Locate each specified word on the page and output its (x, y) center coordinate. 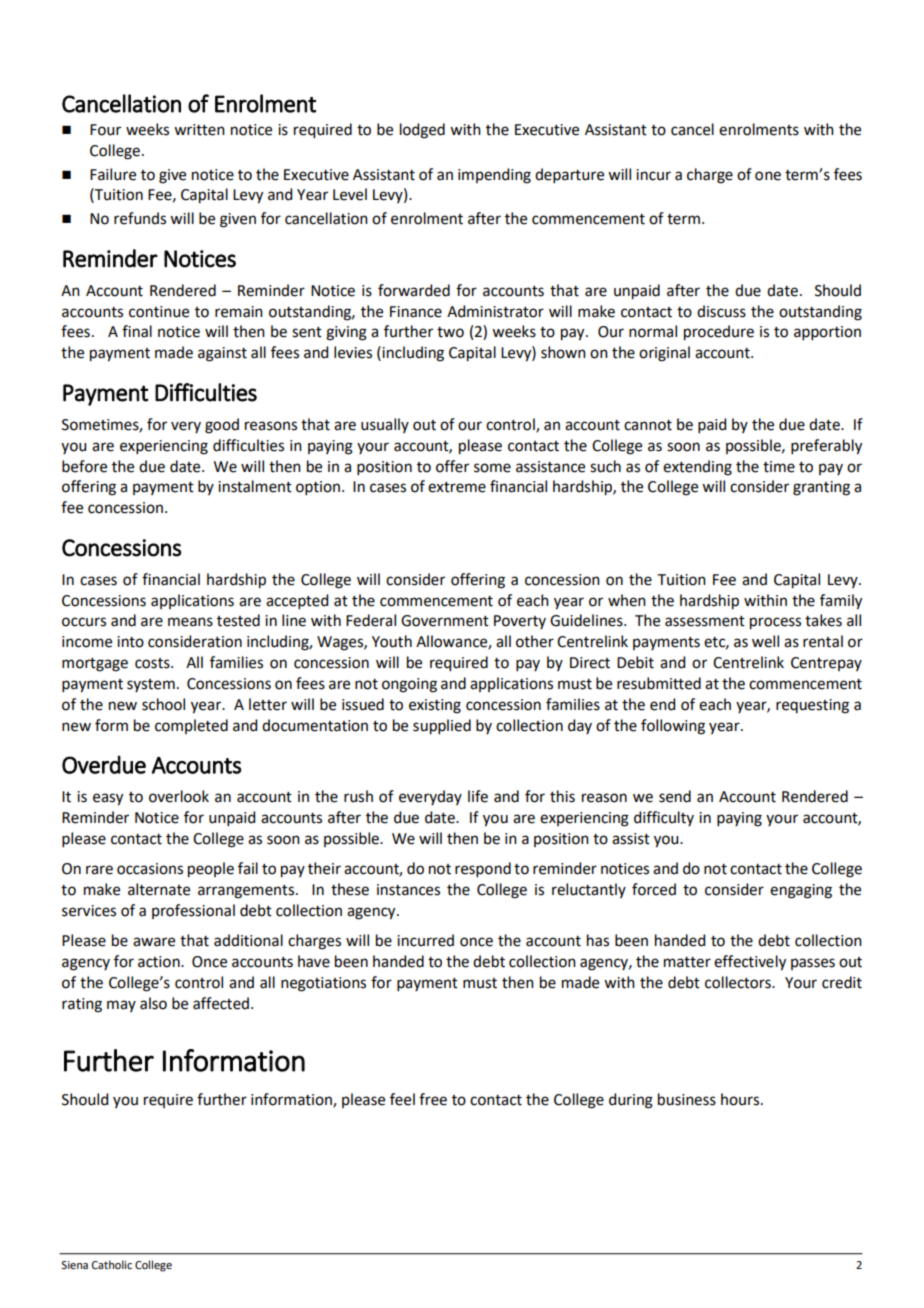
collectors (739, 982)
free (433, 1099)
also (153, 1003)
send (675, 796)
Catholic (112, 1264)
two (450, 332)
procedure (719, 333)
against (222, 354)
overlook (179, 796)
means (190, 622)
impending (494, 176)
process (775, 623)
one (768, 176)
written (199, 130)
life (478, 796)
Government (445, 621)
